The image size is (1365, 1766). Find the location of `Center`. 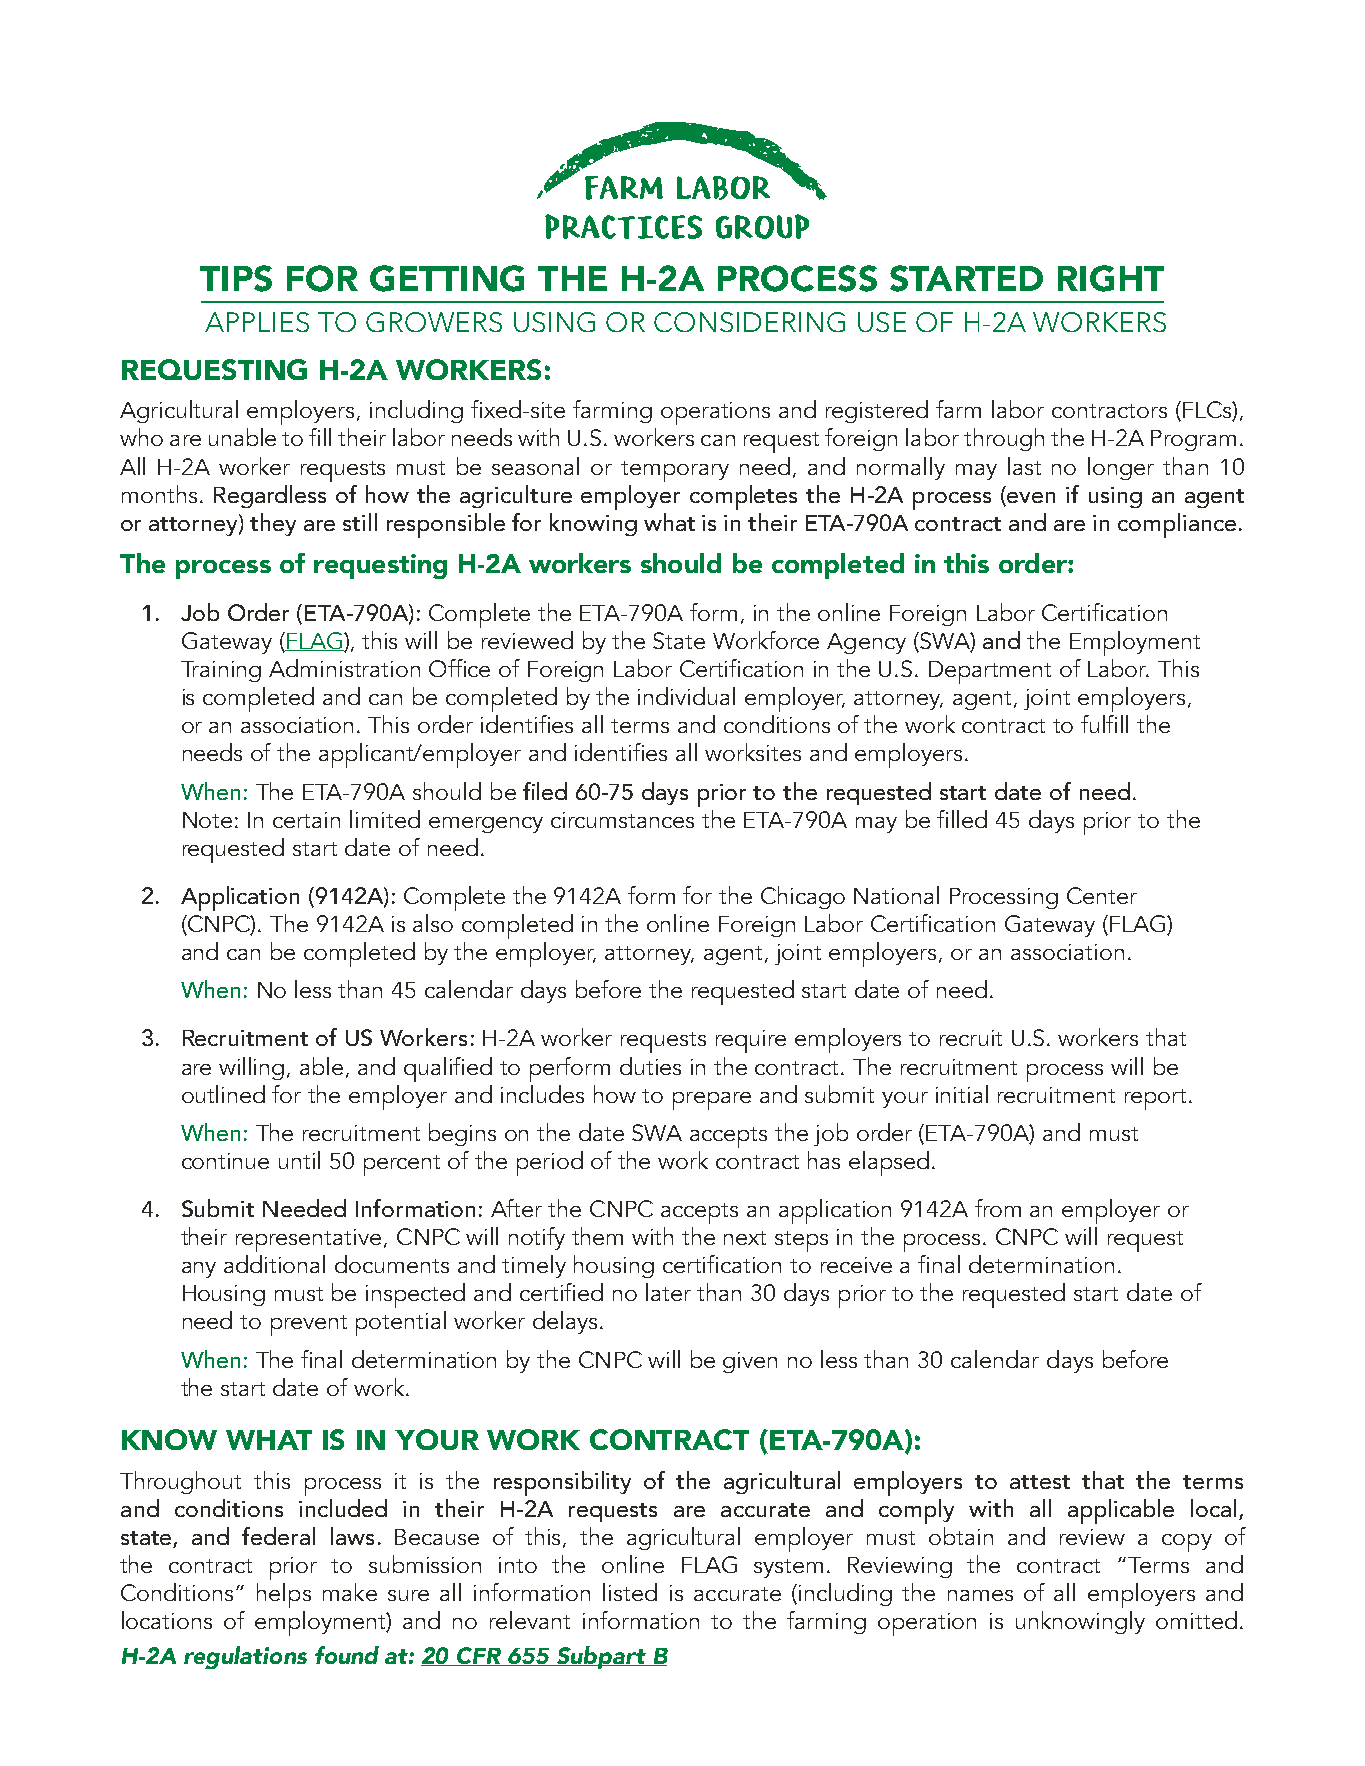

Center is located at coordinates (1102, 895).
